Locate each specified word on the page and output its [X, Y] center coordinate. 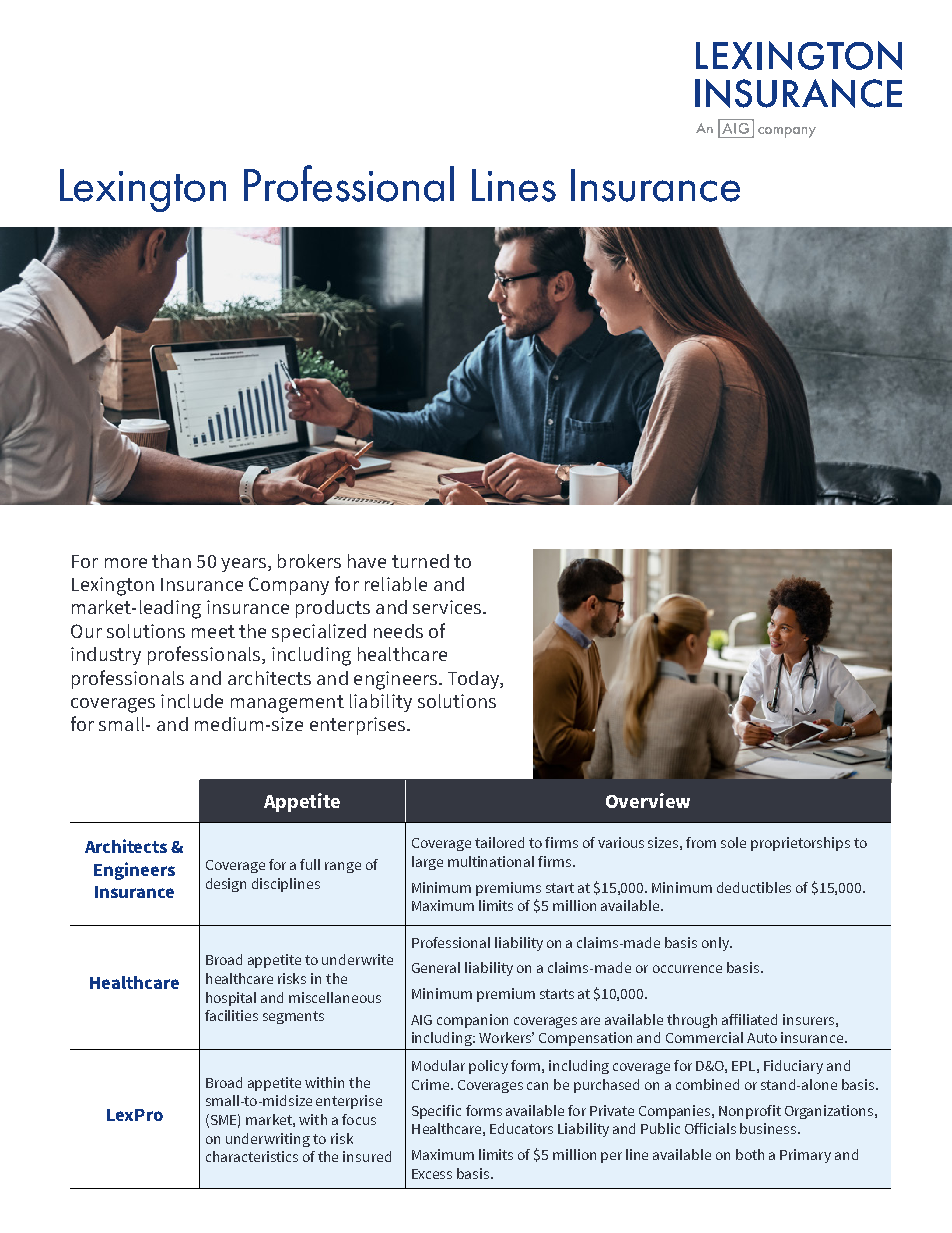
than [171, 561]
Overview [648, 800]
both [750, 1154]
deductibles [754, 887]
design [226, 885]
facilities [231, 1015]
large [427, 863]
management [287, 704]
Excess [432, 1174]
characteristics [252, 1156]
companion [472, 1021]
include [192, 701]
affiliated [749, 1019]
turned [420, 561]
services [448, 607]
